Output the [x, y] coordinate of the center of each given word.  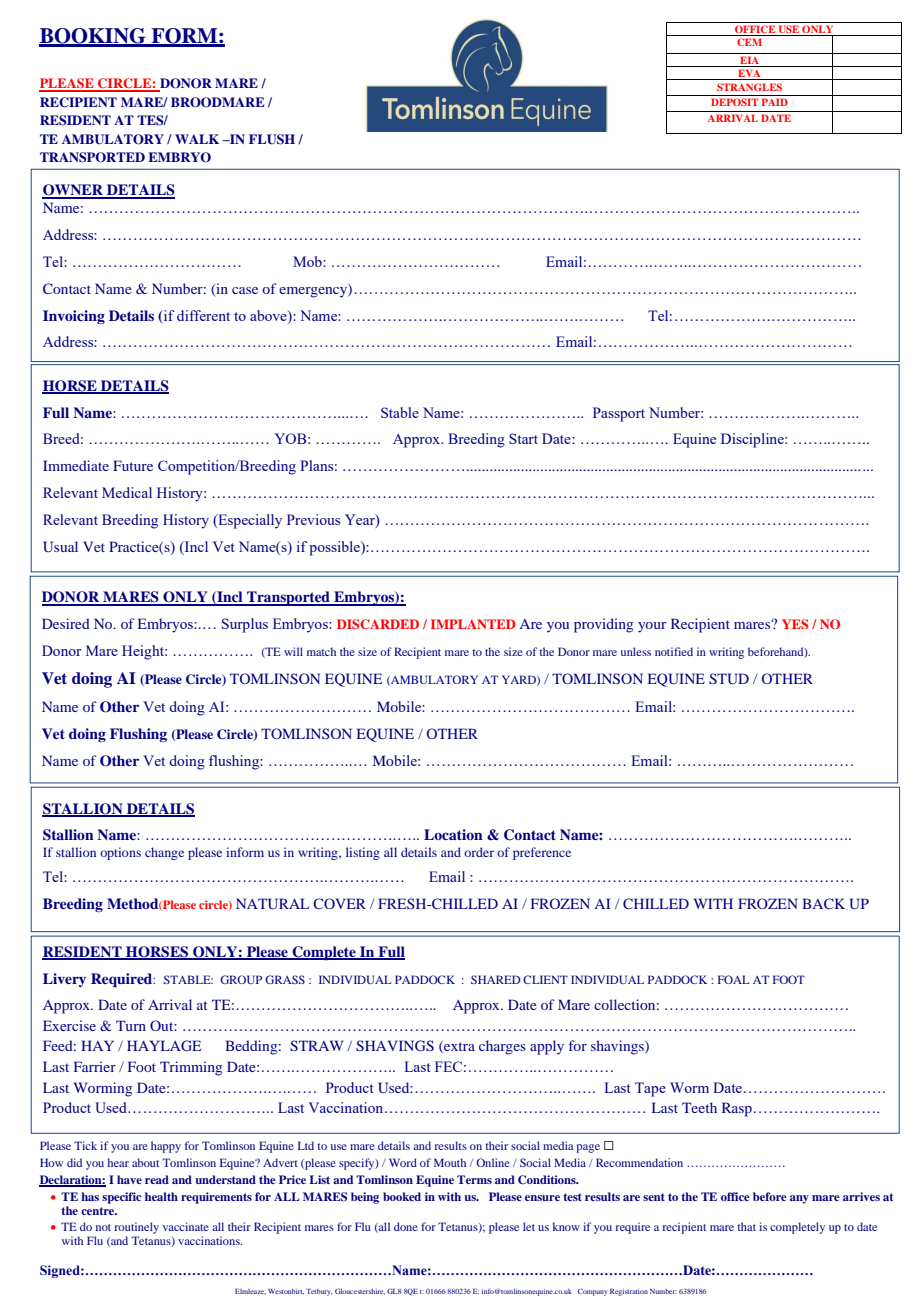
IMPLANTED [473, 624]
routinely [136, 1228]
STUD [729, 679]
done [406, 1226]
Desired [66, 623]
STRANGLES [749, 87]
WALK [197, 139]
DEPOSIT [734, 102]
